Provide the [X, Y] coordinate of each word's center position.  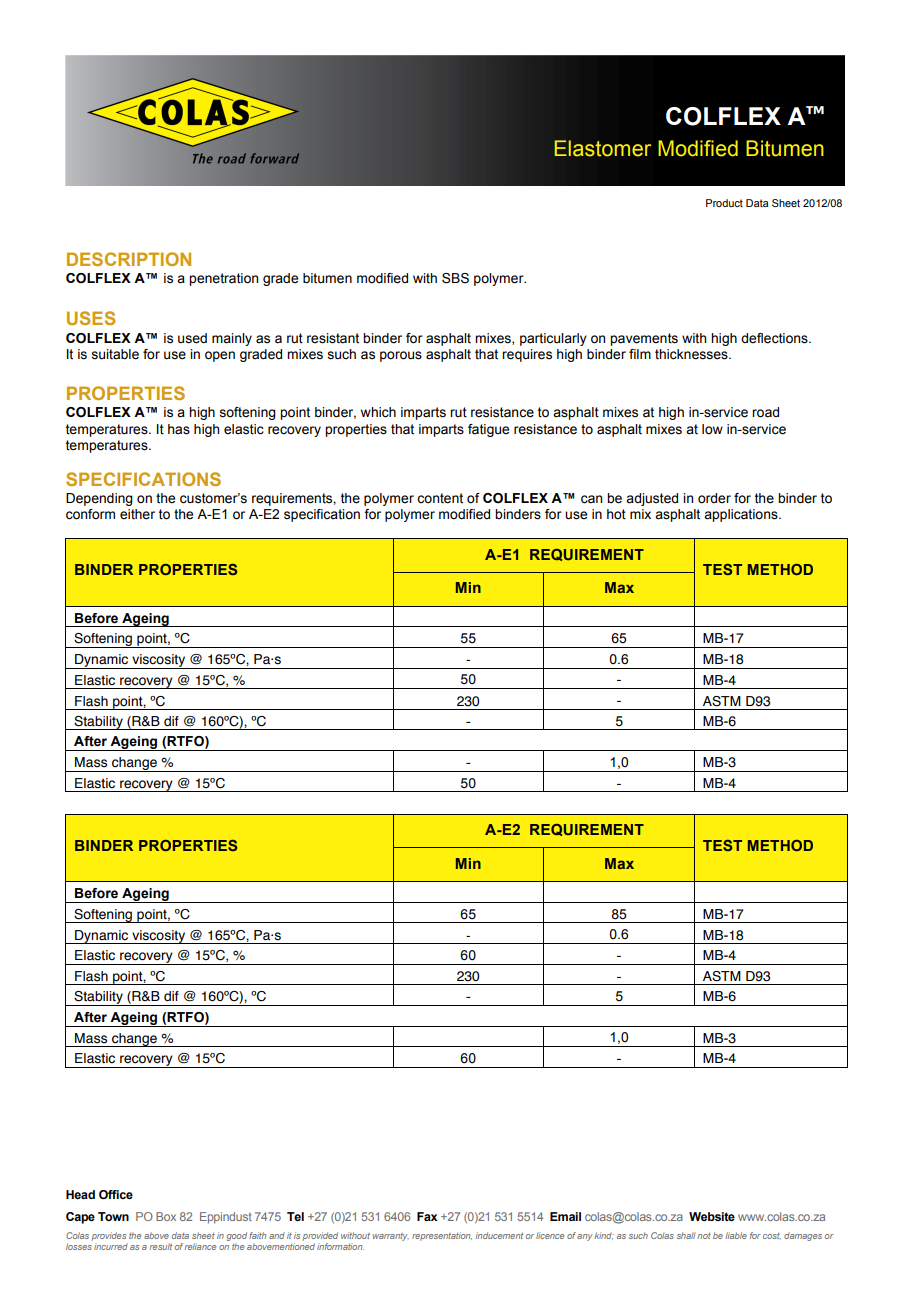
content [440, 498]
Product [724, 203]
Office [116, 1194]
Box [166, 1216]
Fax [427, 1216]
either [137, 514]
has [179, 429]
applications [742, 515]
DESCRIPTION [129, 259]
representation [442, 1236]
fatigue [488, 430]
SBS [455, 278]
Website [712, 1216]
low [712, 429]
